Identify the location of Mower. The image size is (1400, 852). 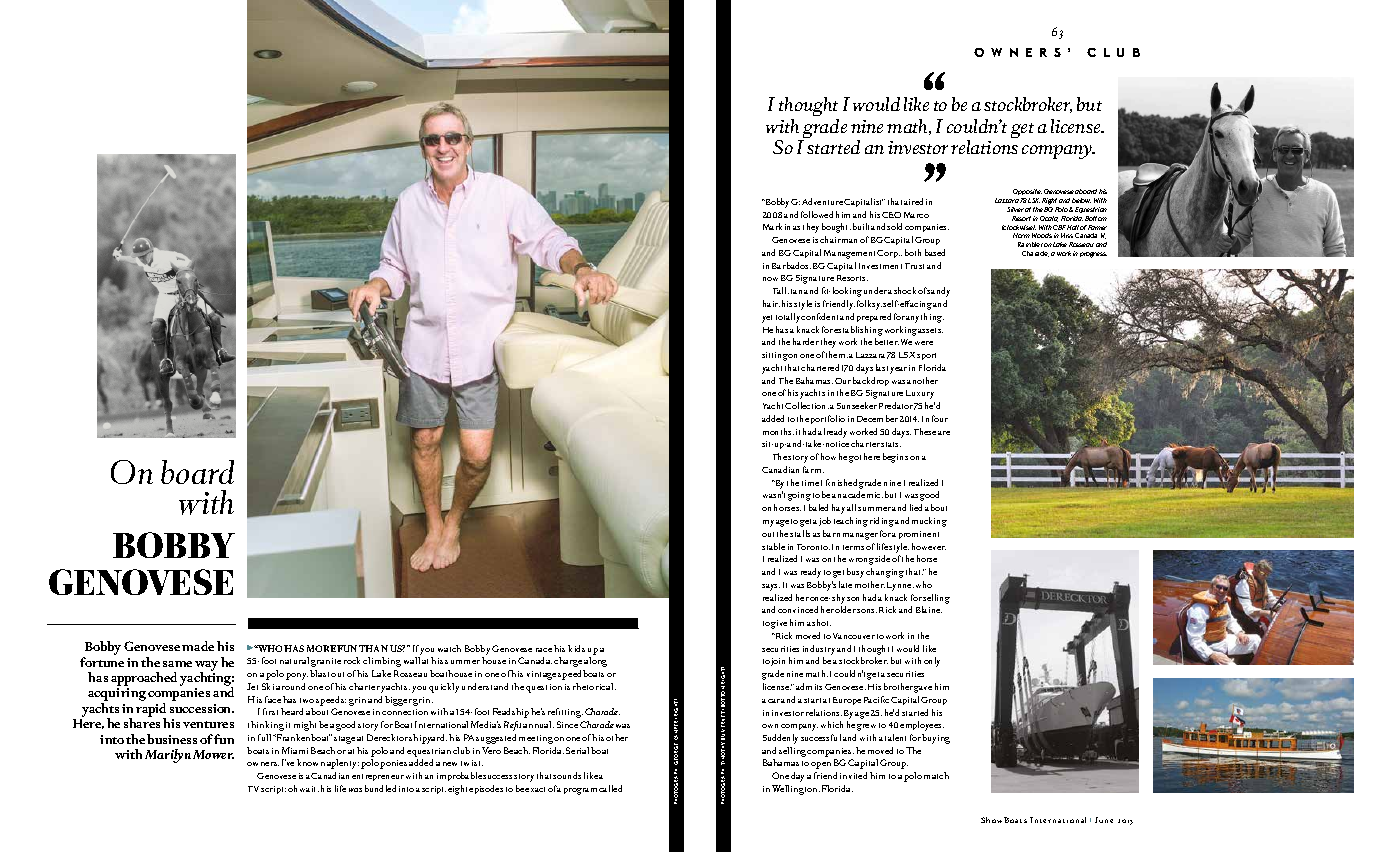
(213, 754).
